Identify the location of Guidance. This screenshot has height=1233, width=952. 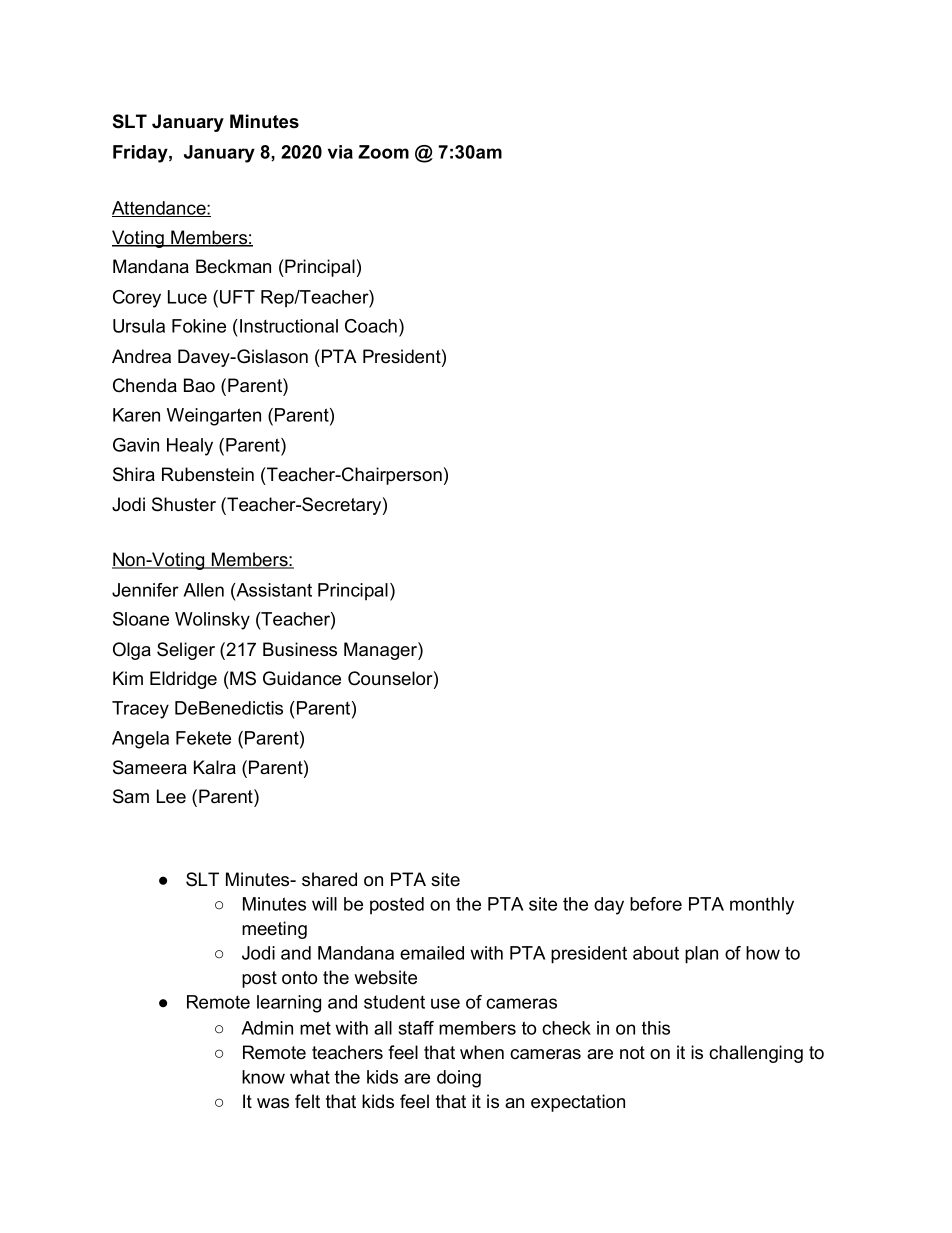
(302, 678).
